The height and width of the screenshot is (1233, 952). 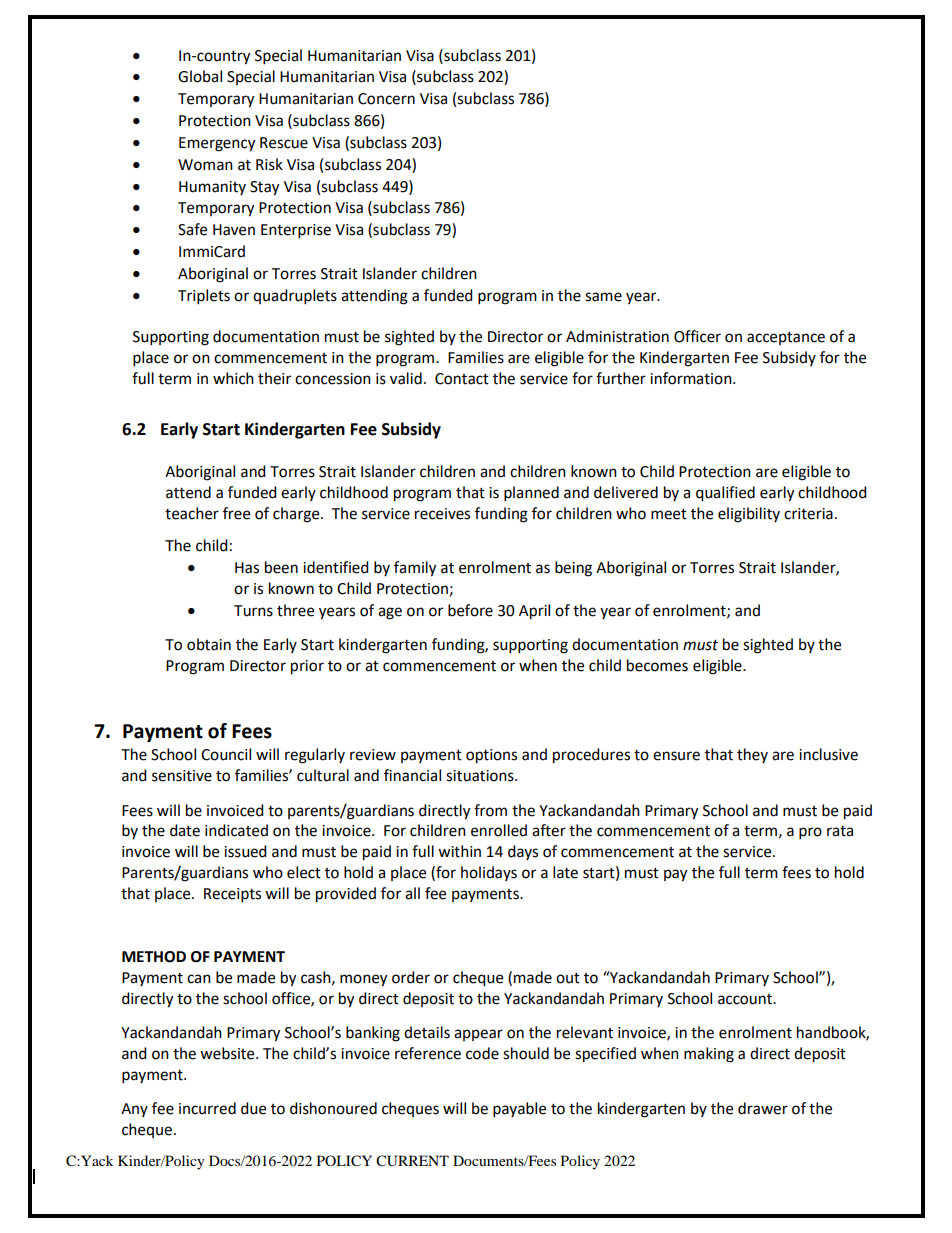 What do you see at coordinates (603, 297) in the screenshot?
I see `same` at bounding box center [603, 297].
